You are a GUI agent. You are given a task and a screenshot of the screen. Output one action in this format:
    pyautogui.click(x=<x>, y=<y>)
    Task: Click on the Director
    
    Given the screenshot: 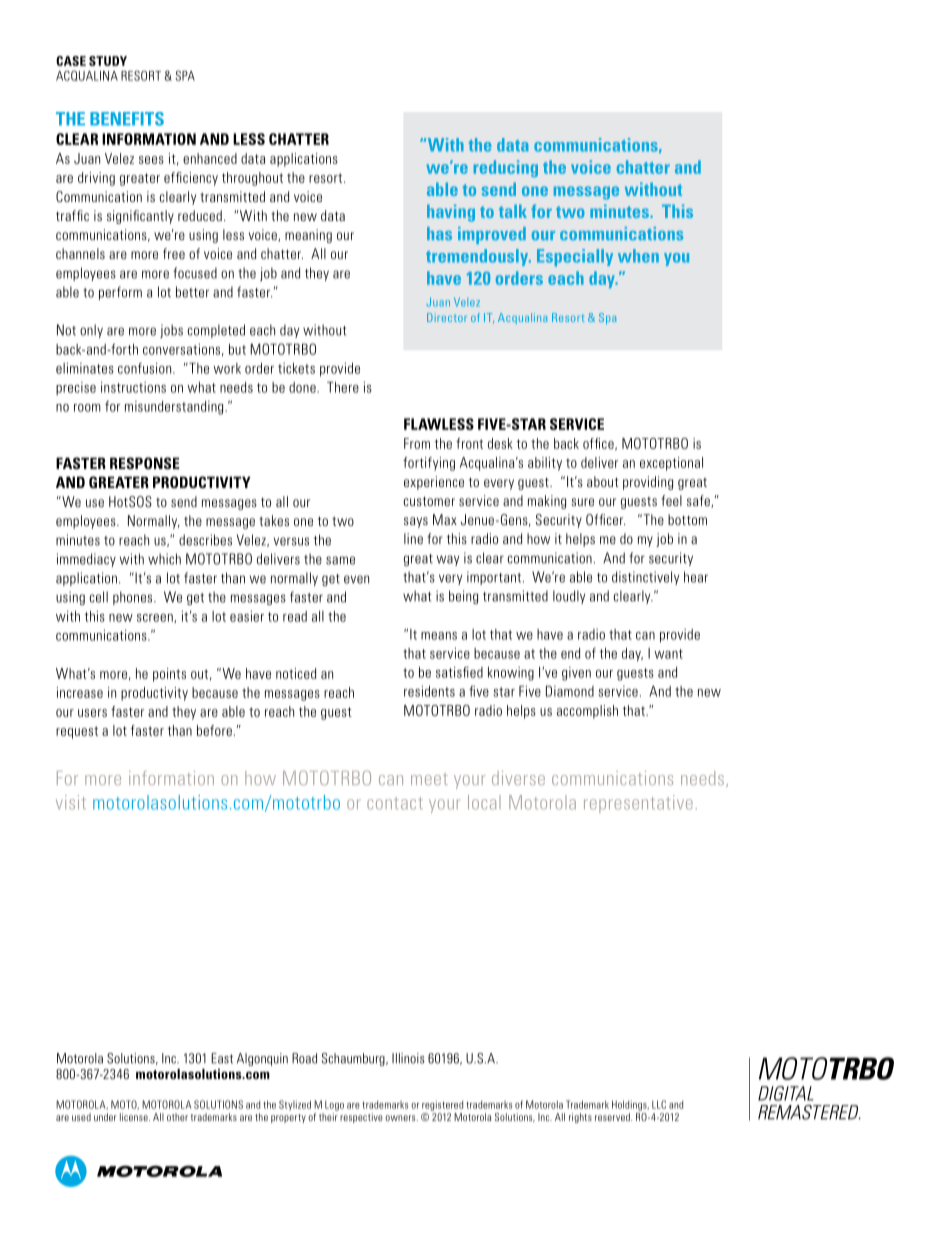 What is the action you would take?
    pyautogui.click(x=447, y=317)
